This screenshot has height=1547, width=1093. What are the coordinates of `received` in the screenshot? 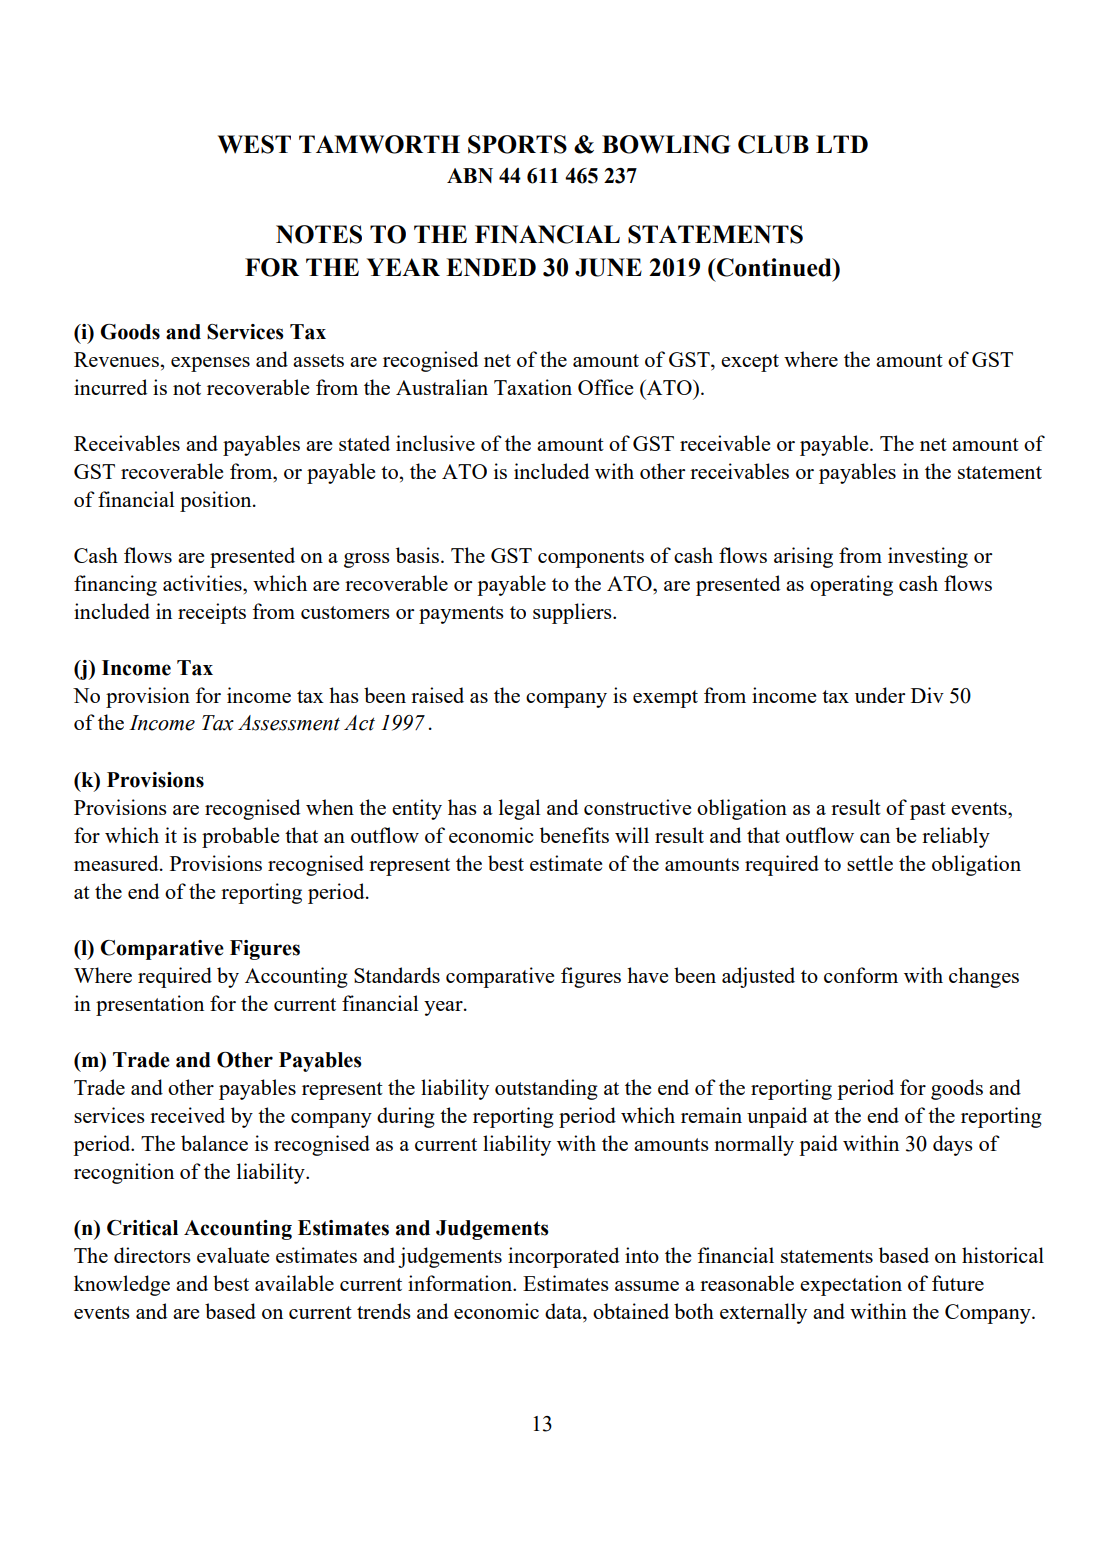 It's located at (187, 1115).
